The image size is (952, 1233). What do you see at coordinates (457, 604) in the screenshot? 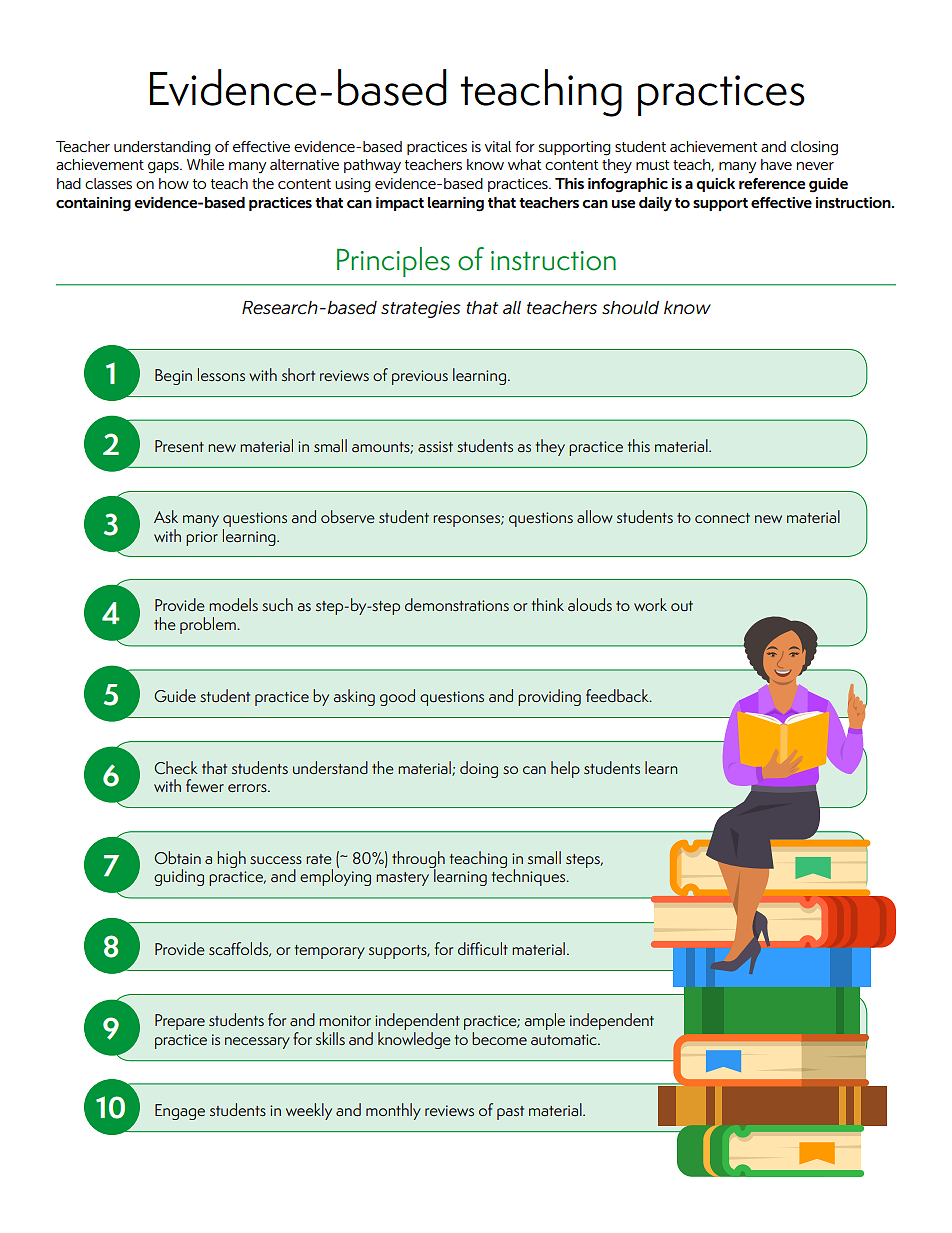
I see `demonstrations` at bounding box center [457, 604].
